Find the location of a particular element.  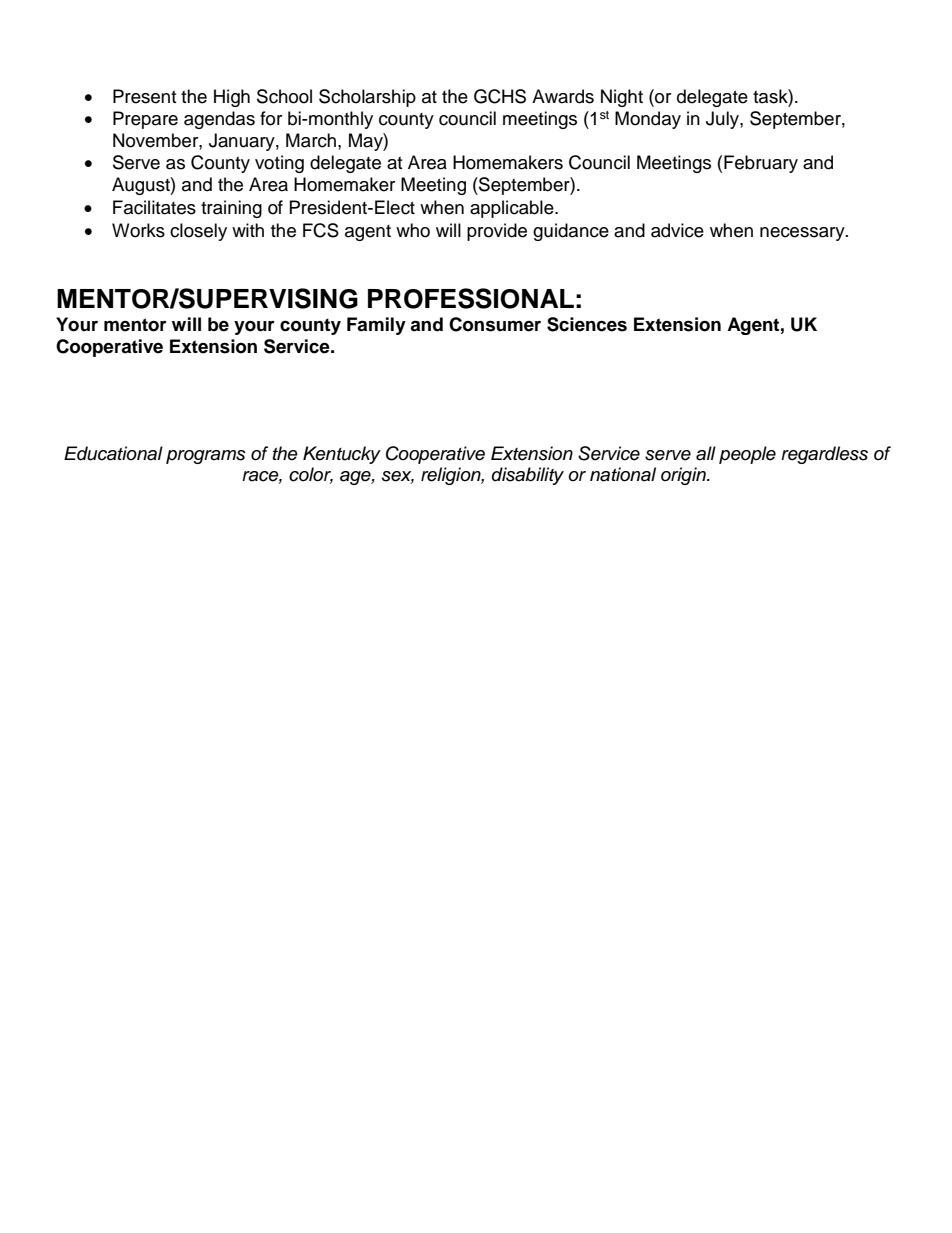

training is located at coordinates (231, 209).
